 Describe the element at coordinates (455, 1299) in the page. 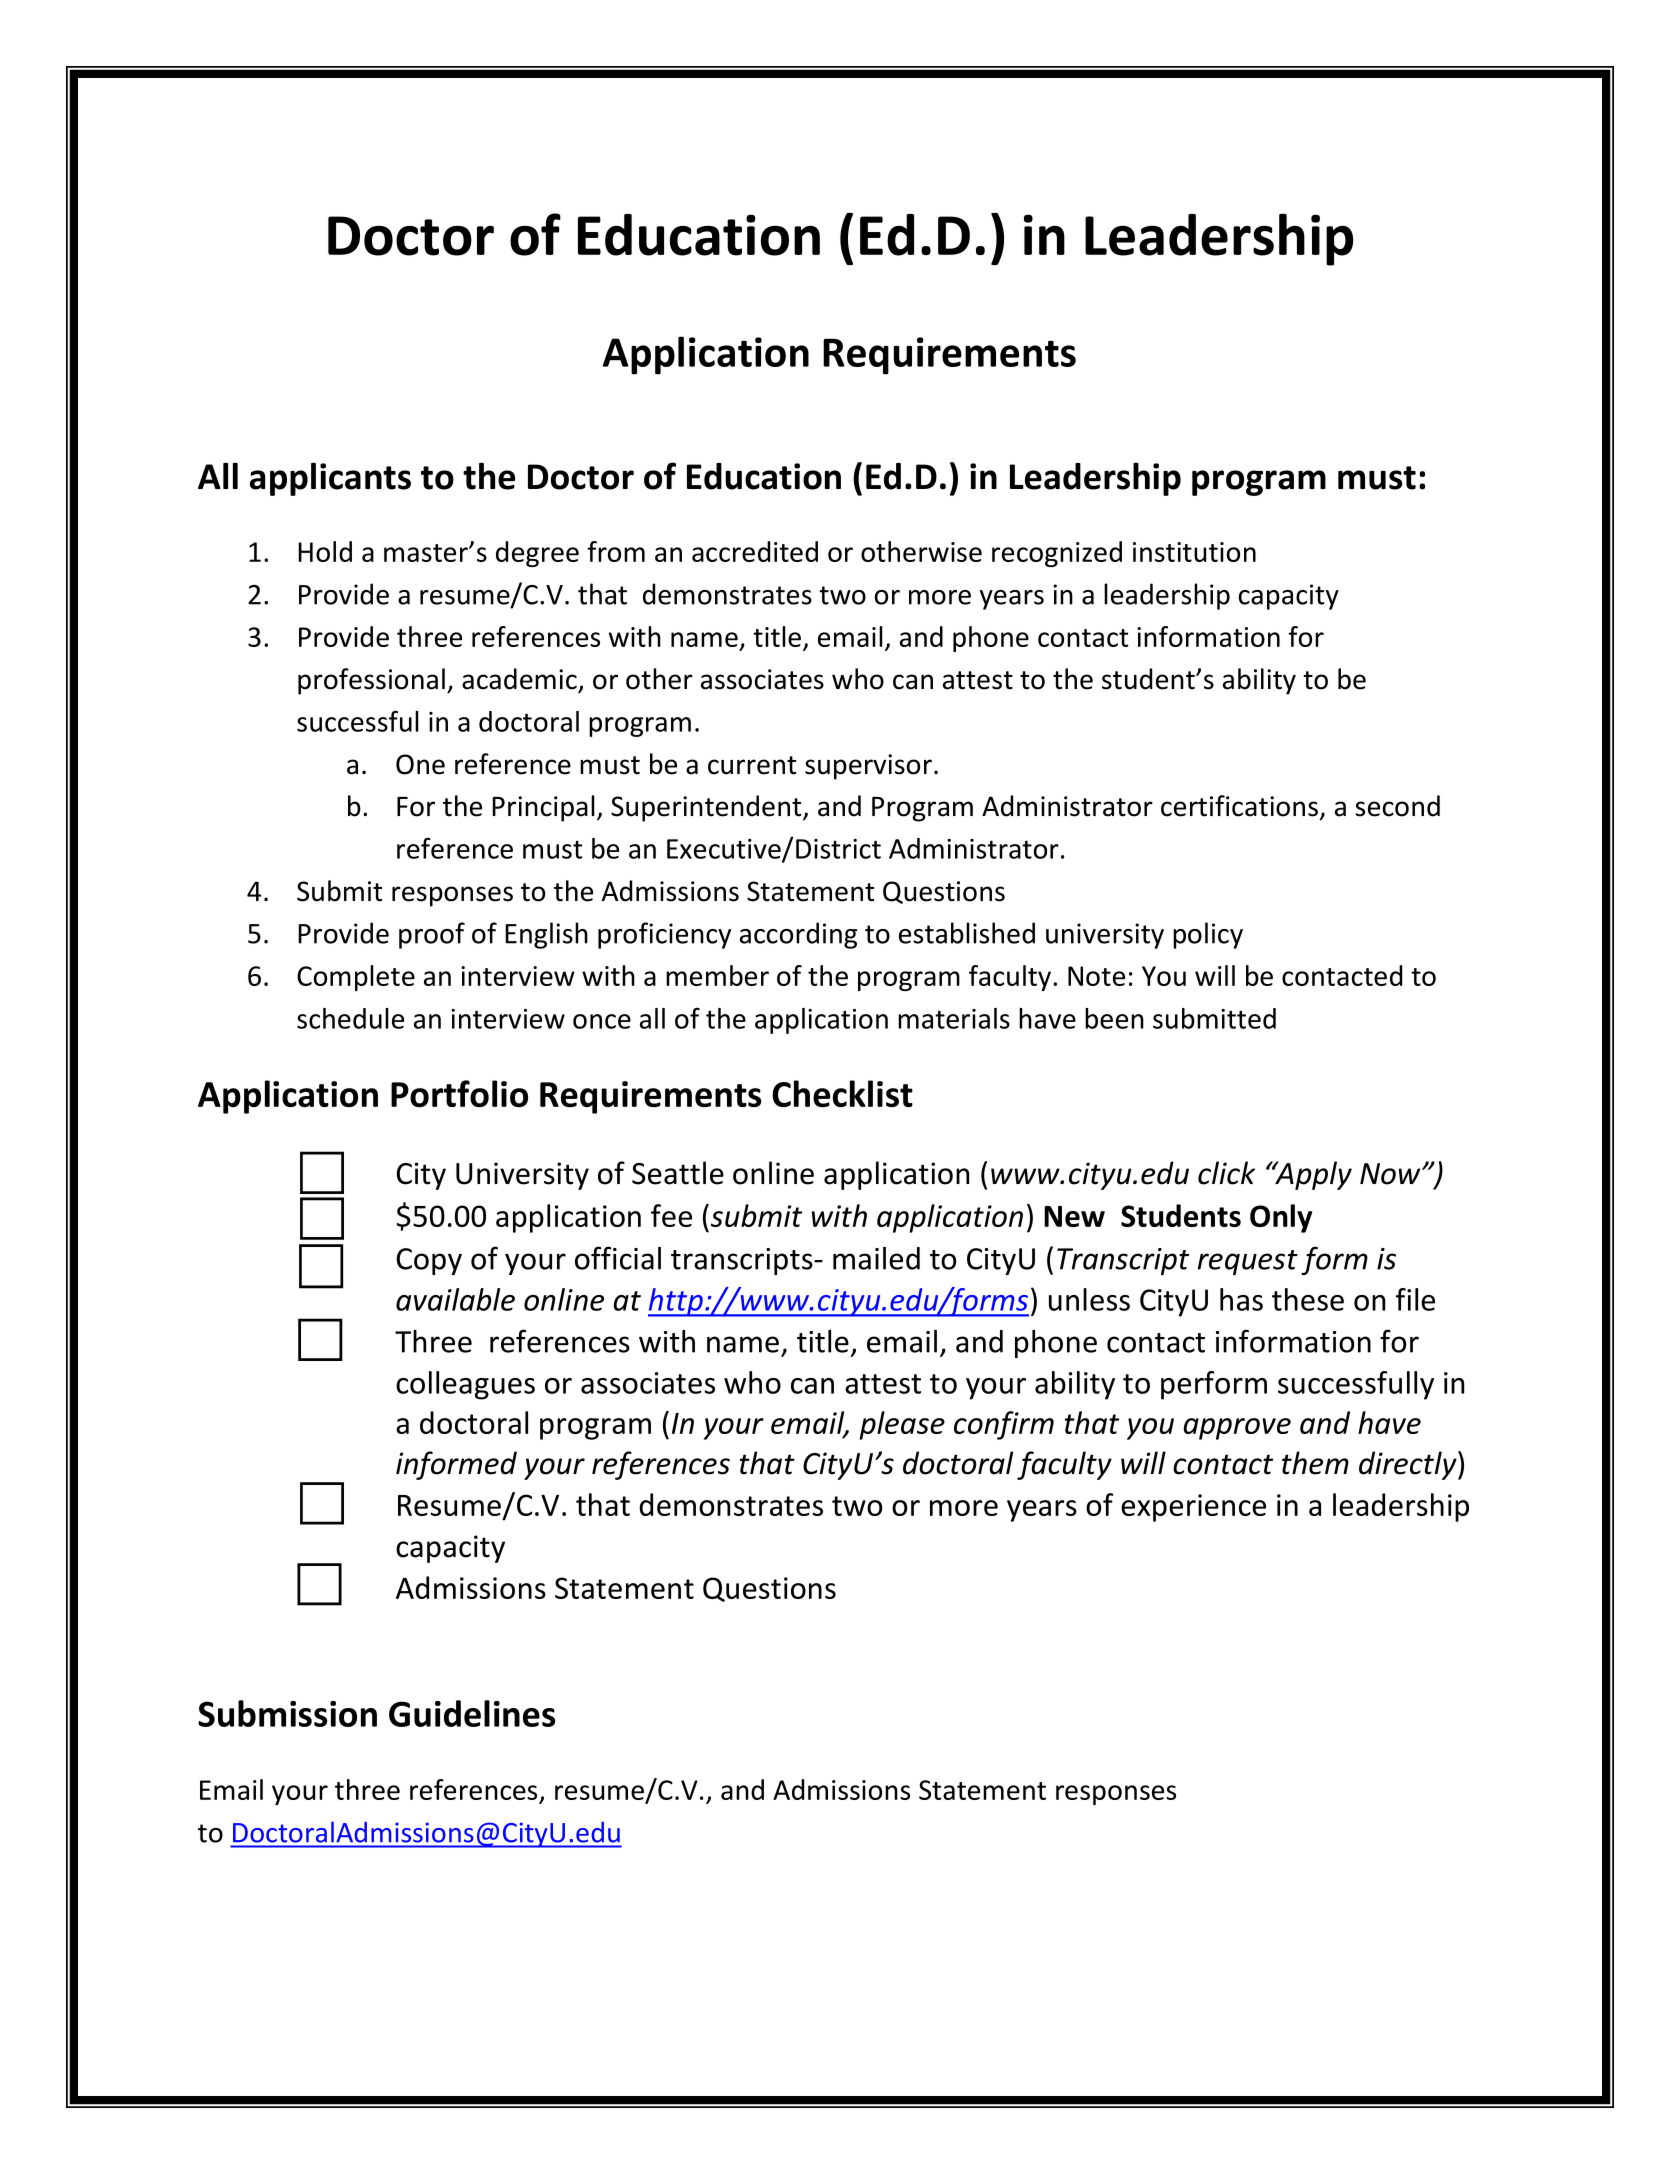

I see `available` at that location.
